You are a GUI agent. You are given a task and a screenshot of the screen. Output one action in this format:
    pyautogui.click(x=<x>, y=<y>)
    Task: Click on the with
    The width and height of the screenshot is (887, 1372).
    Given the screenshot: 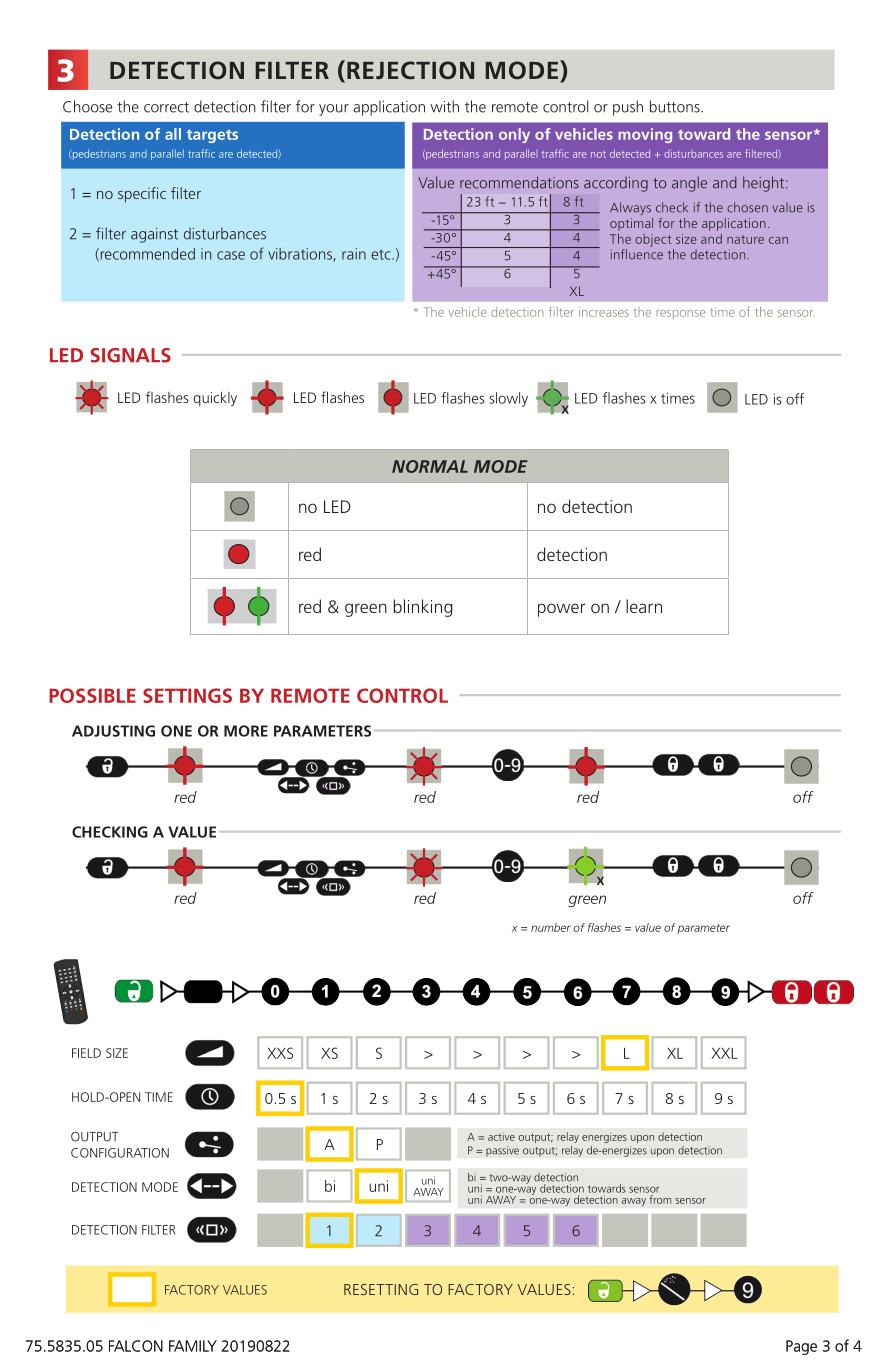 What is the action you would take?
    pyautogui.click(x=445, y=106)
